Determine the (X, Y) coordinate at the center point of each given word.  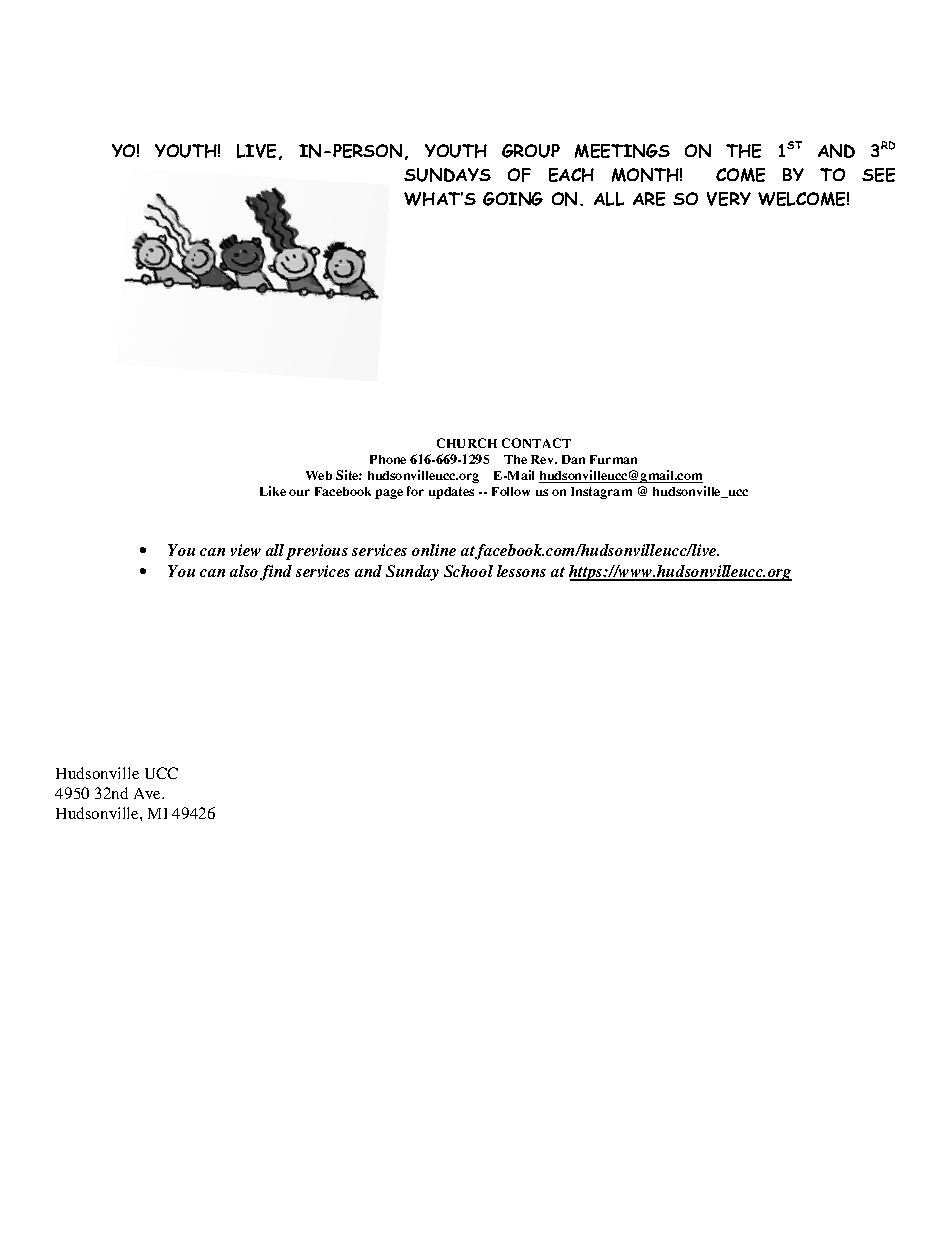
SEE (878, 175)
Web (319, 475)
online (434, 550)
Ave (149, 793)
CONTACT (536, 443)
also (244, 571)
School (468, 571)
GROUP (531, 151)
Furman (613, 459)
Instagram (601, 493)
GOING (513, 199)
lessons (521, 571)
